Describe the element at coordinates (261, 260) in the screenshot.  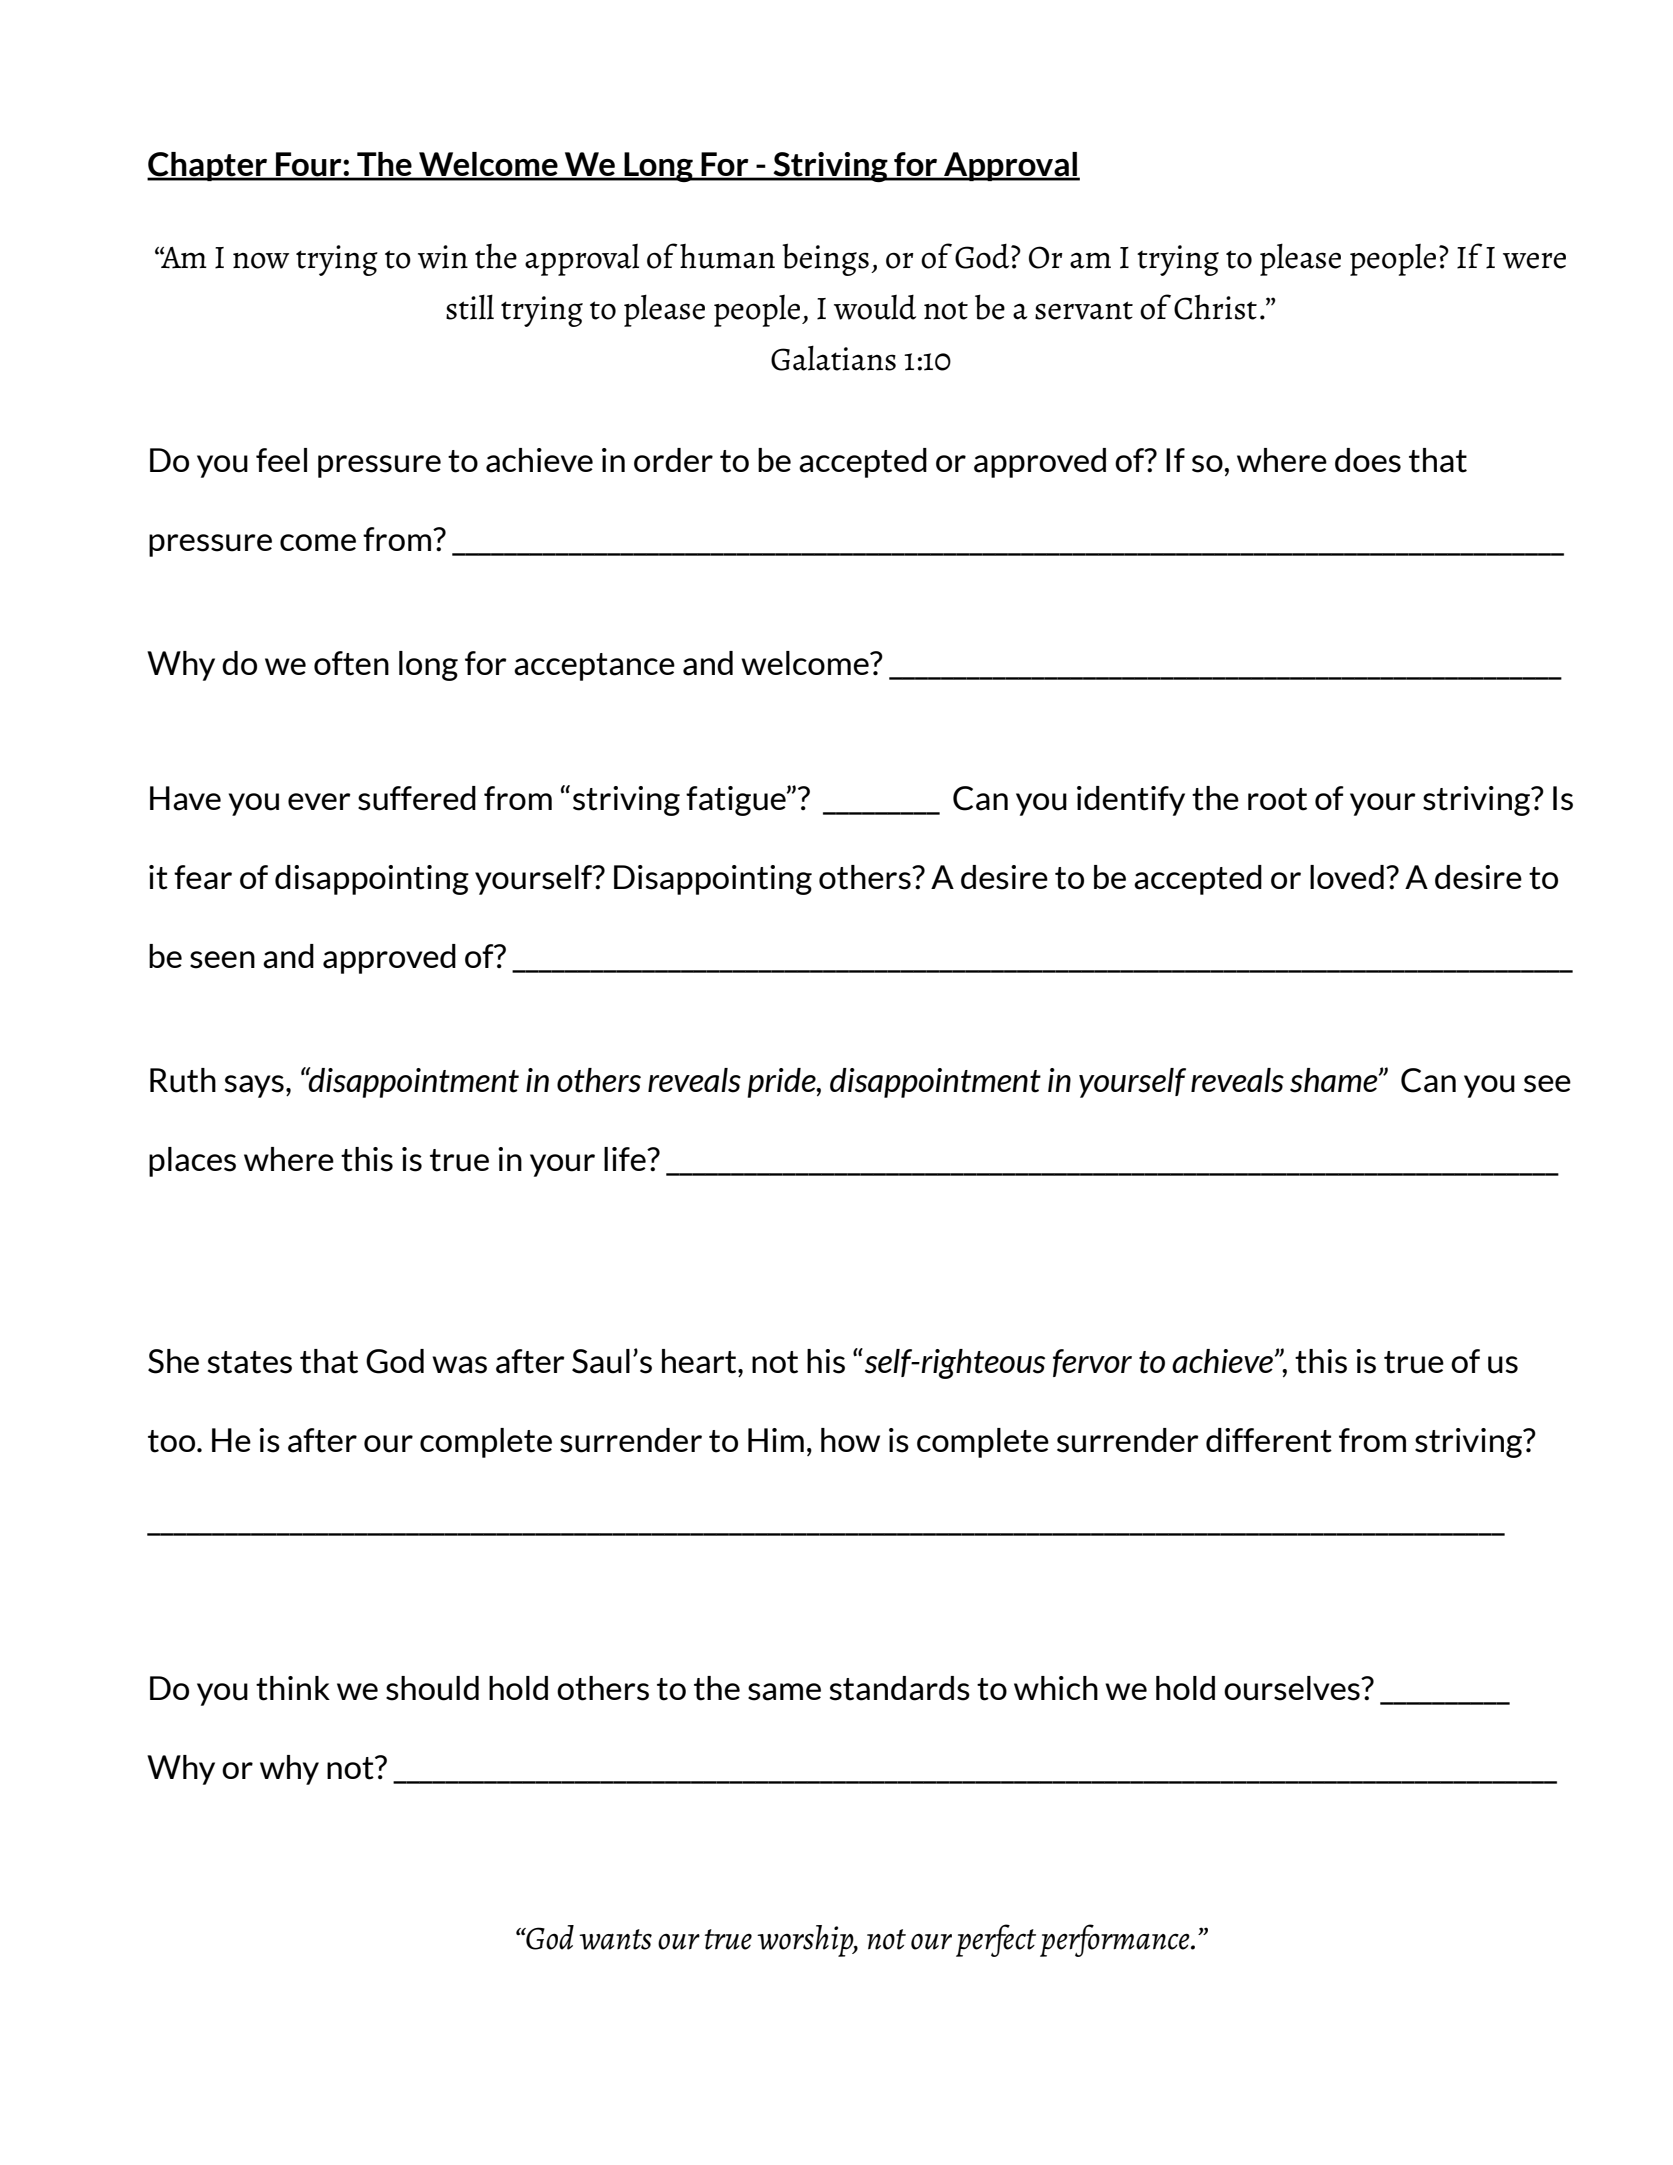
I see `now` at that location.
